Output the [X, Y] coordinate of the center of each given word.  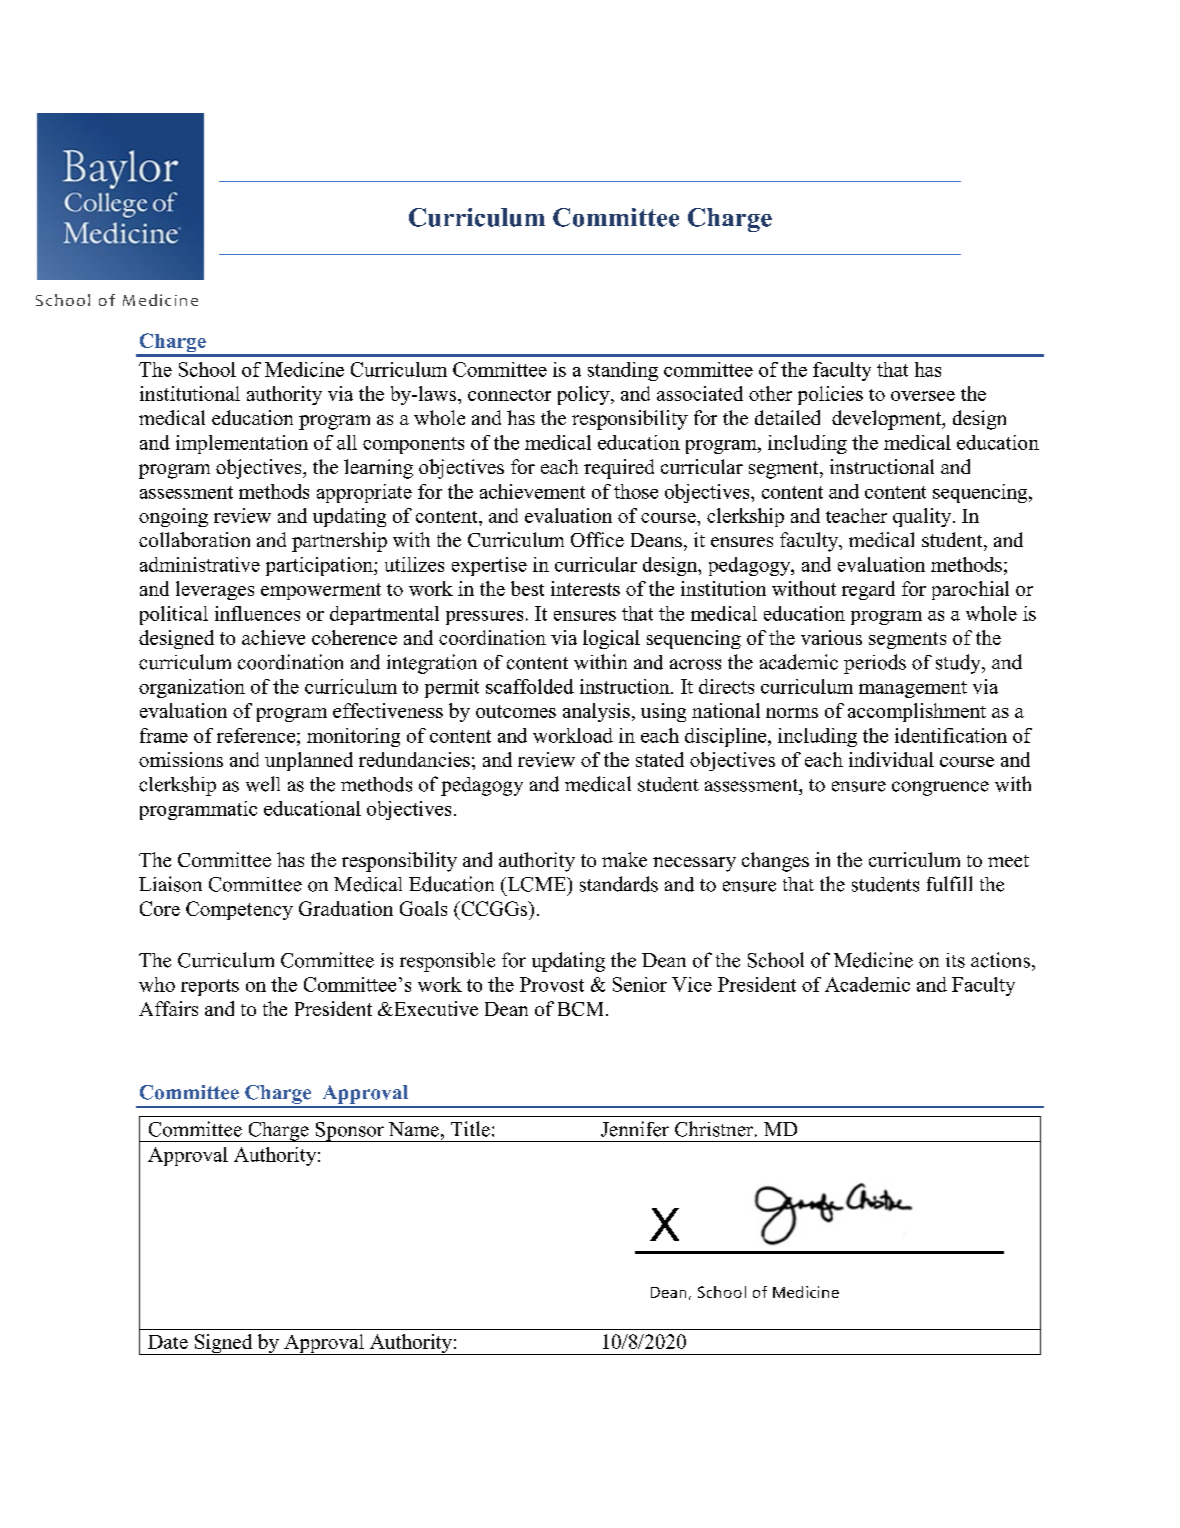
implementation [242, 444]
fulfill [949, 884]
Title [470, 1129]
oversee [923, 396]
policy [585, 395]
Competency [239, 910]
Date [168, 1342]
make [624, 859]
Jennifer [635, 1129]
